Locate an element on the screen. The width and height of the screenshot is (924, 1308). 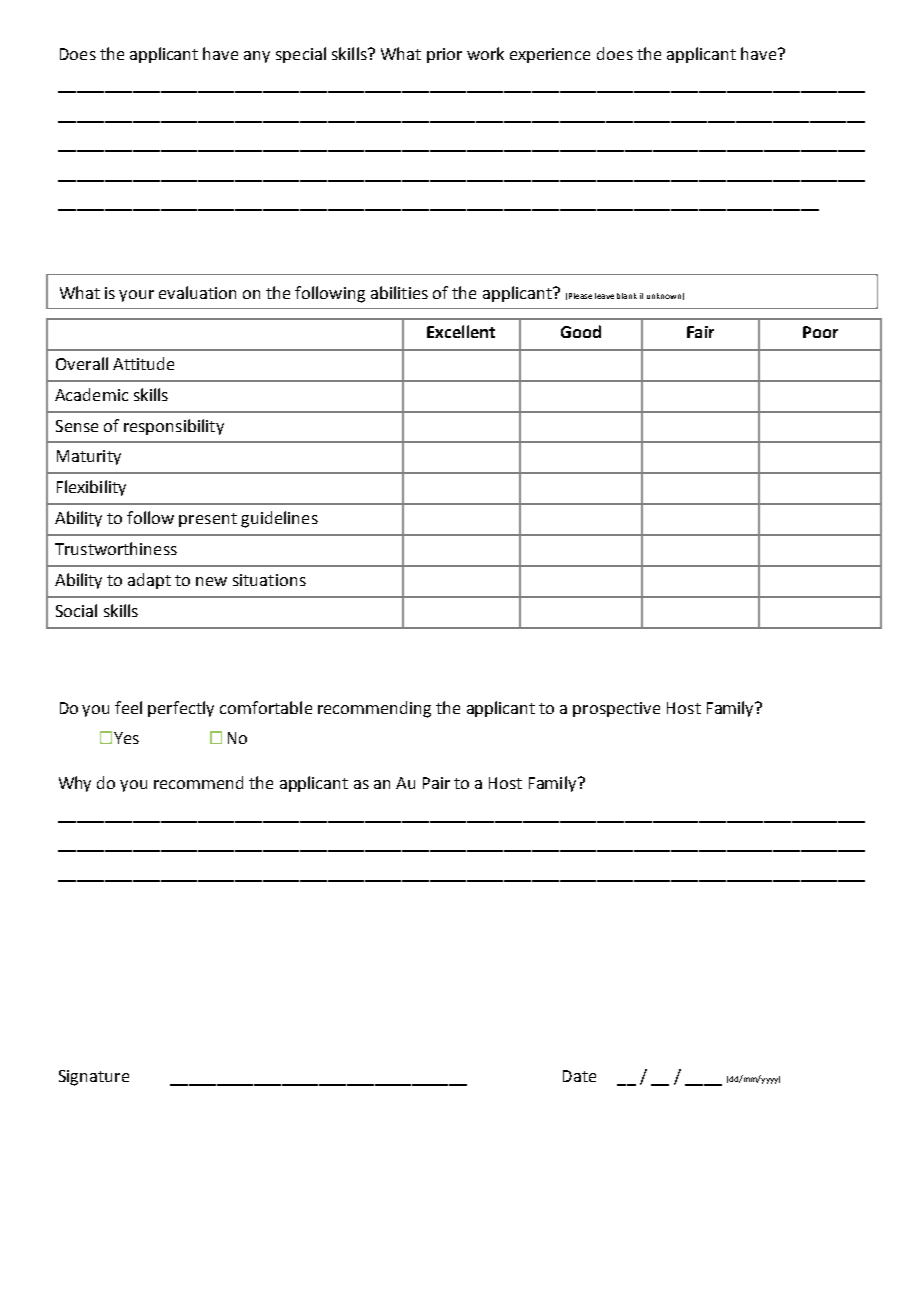
responsibility is located at coordinates (174, 427).
